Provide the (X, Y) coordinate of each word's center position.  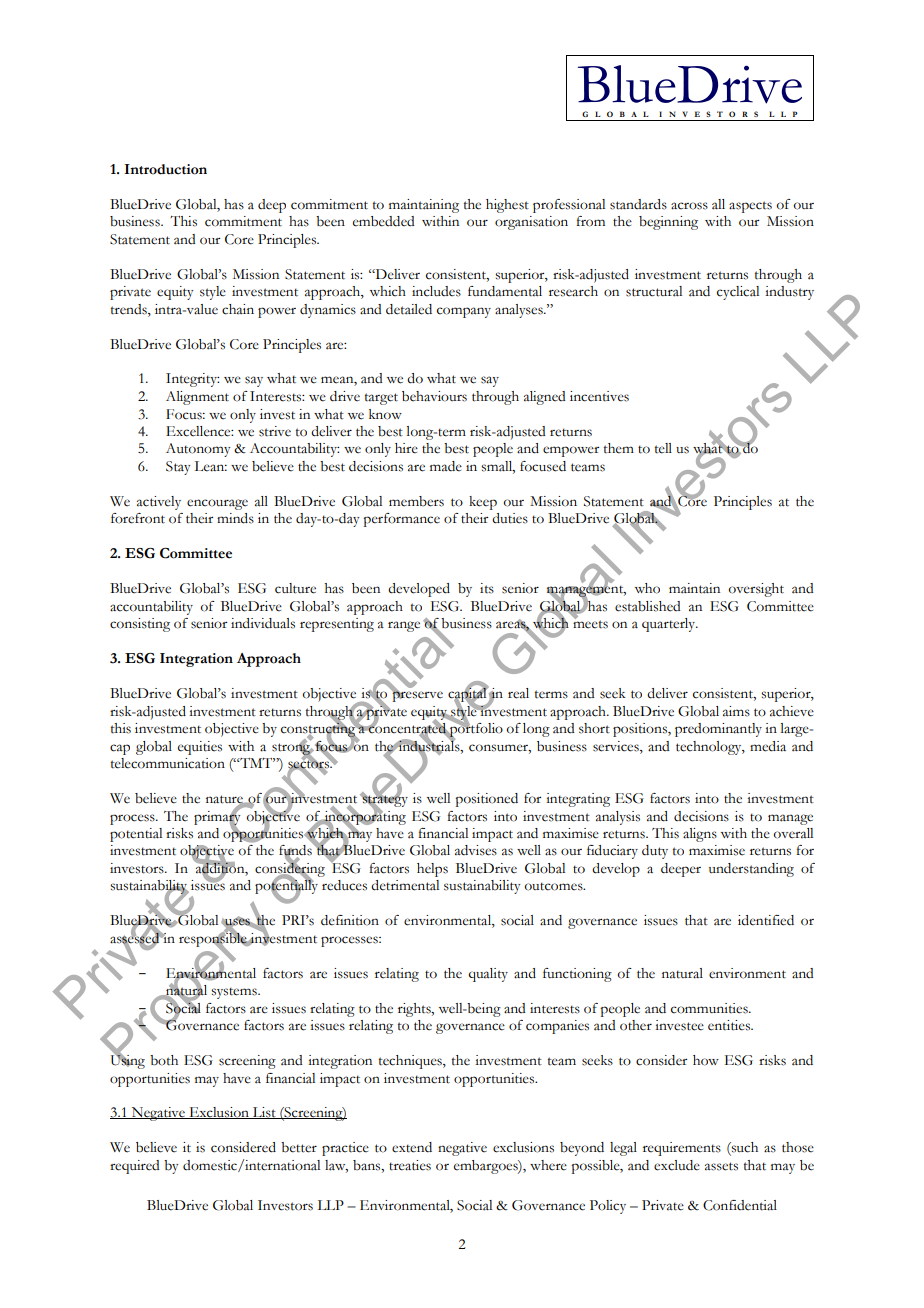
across (689, 206)
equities (200, 748)
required (135, 1167)
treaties (410, 1165)
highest (507, 206)
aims (736, 711)
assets (721, 1166)
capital (467, 694)
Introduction (165, 169)
